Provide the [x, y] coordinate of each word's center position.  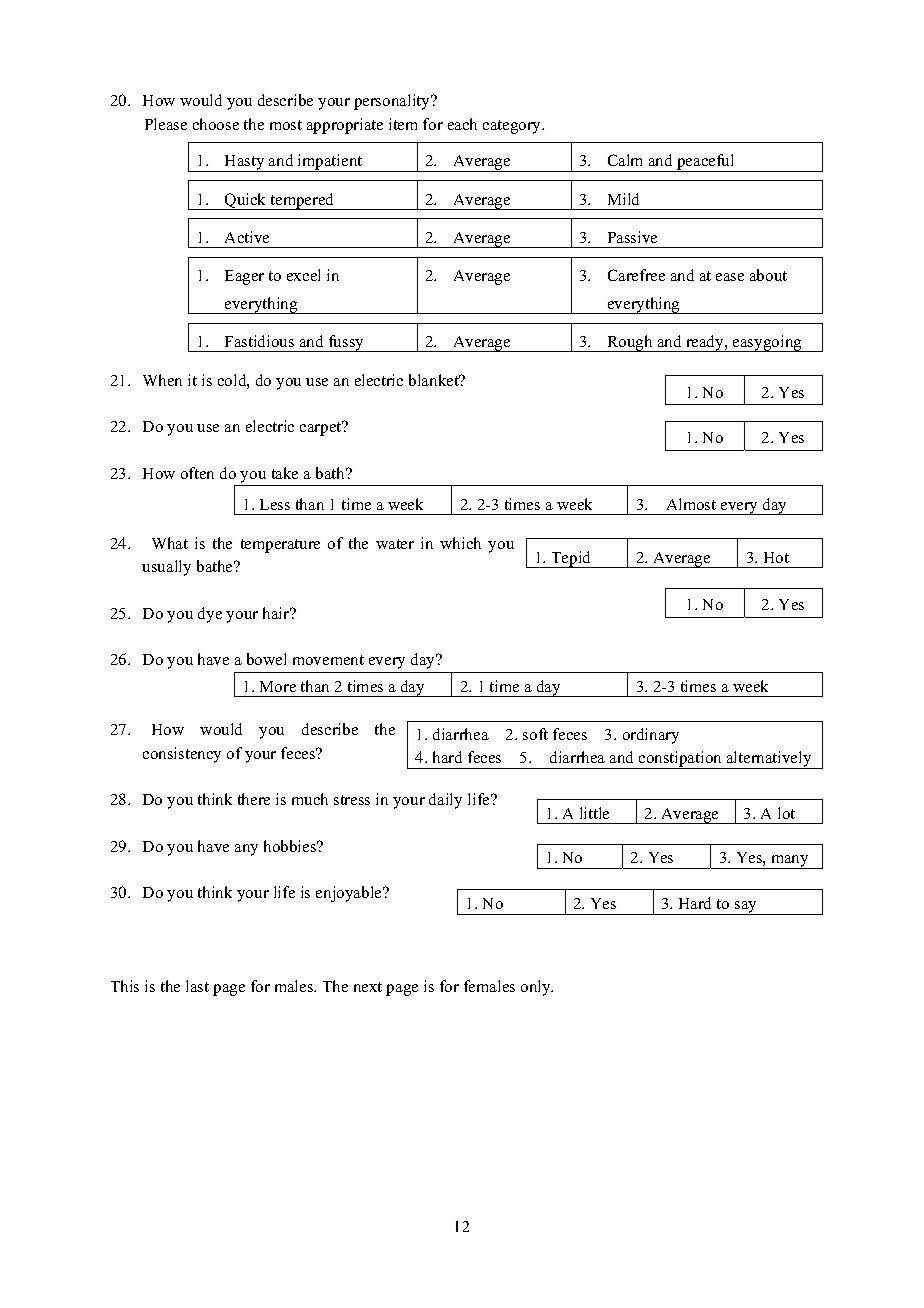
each [462, 124]
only [537, 988]
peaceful [706, 163]
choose [216, 124]
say [746, 908]
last [197, 986]
